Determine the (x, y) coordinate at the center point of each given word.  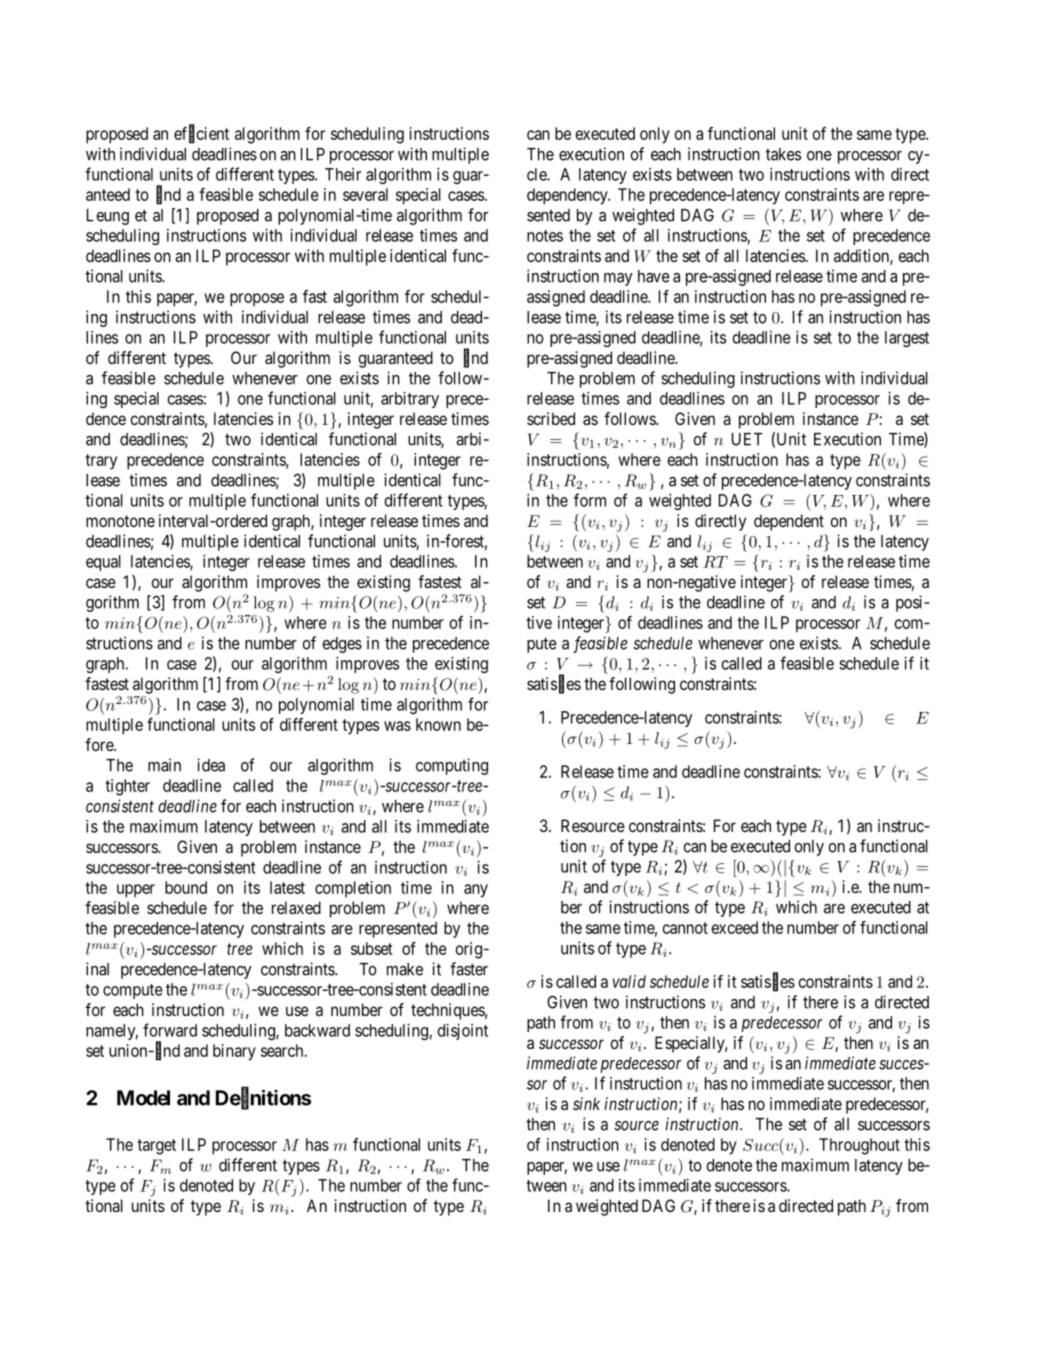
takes (783, 154)
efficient (201, 134)
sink (586, 1103)
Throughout (859, 1146)
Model (143, 1098)
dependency (568, 196)
